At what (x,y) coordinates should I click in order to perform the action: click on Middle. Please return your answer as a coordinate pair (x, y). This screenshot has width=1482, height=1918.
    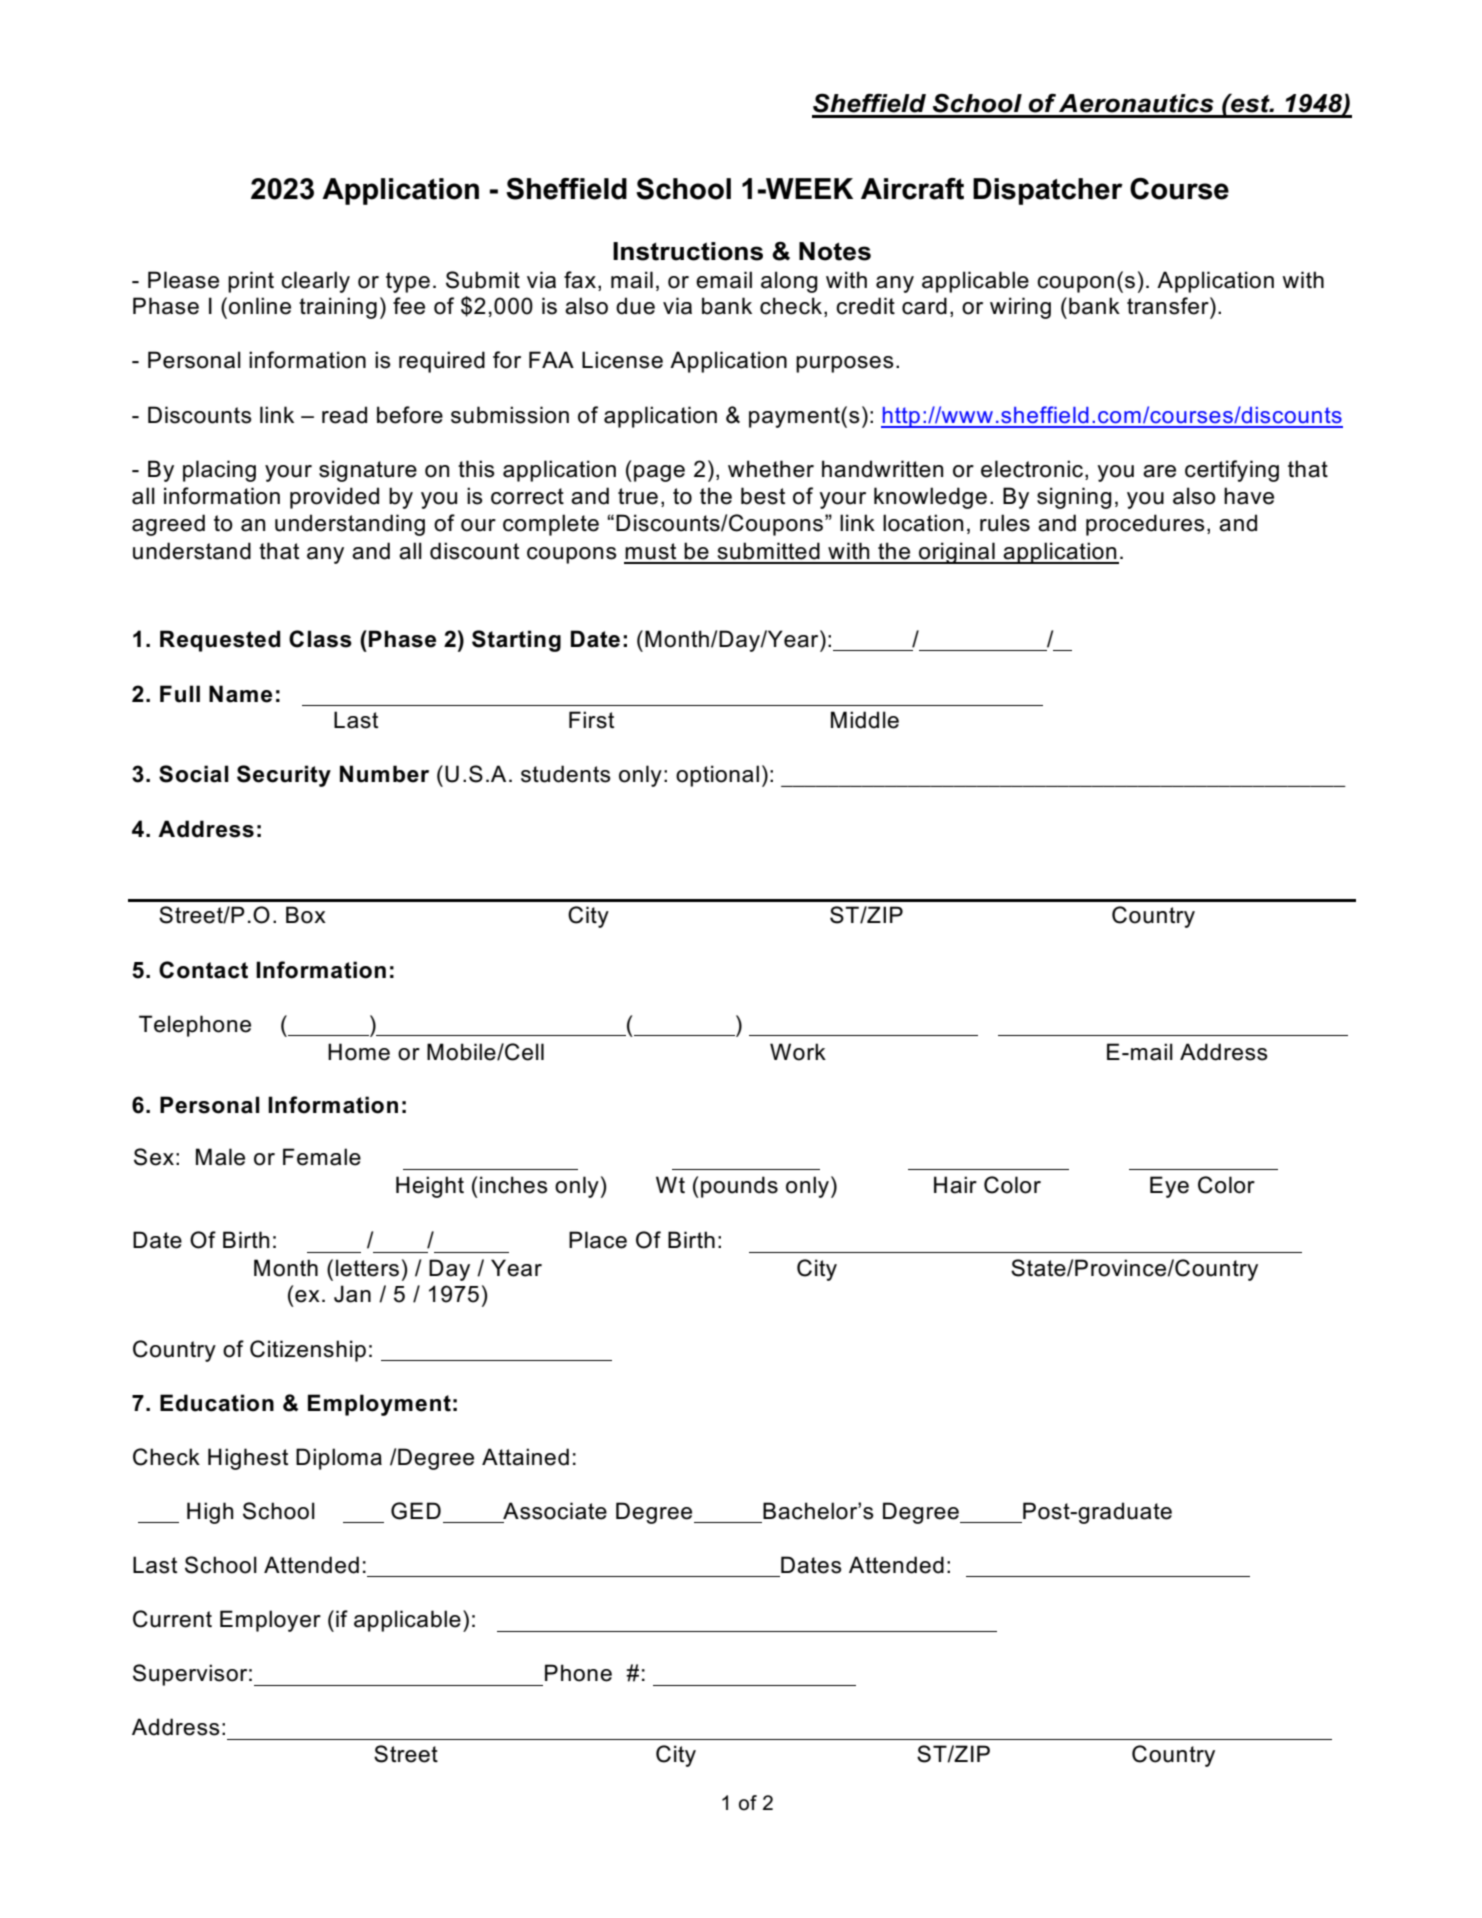
    Looking at the image, I should click on (865, 720).
